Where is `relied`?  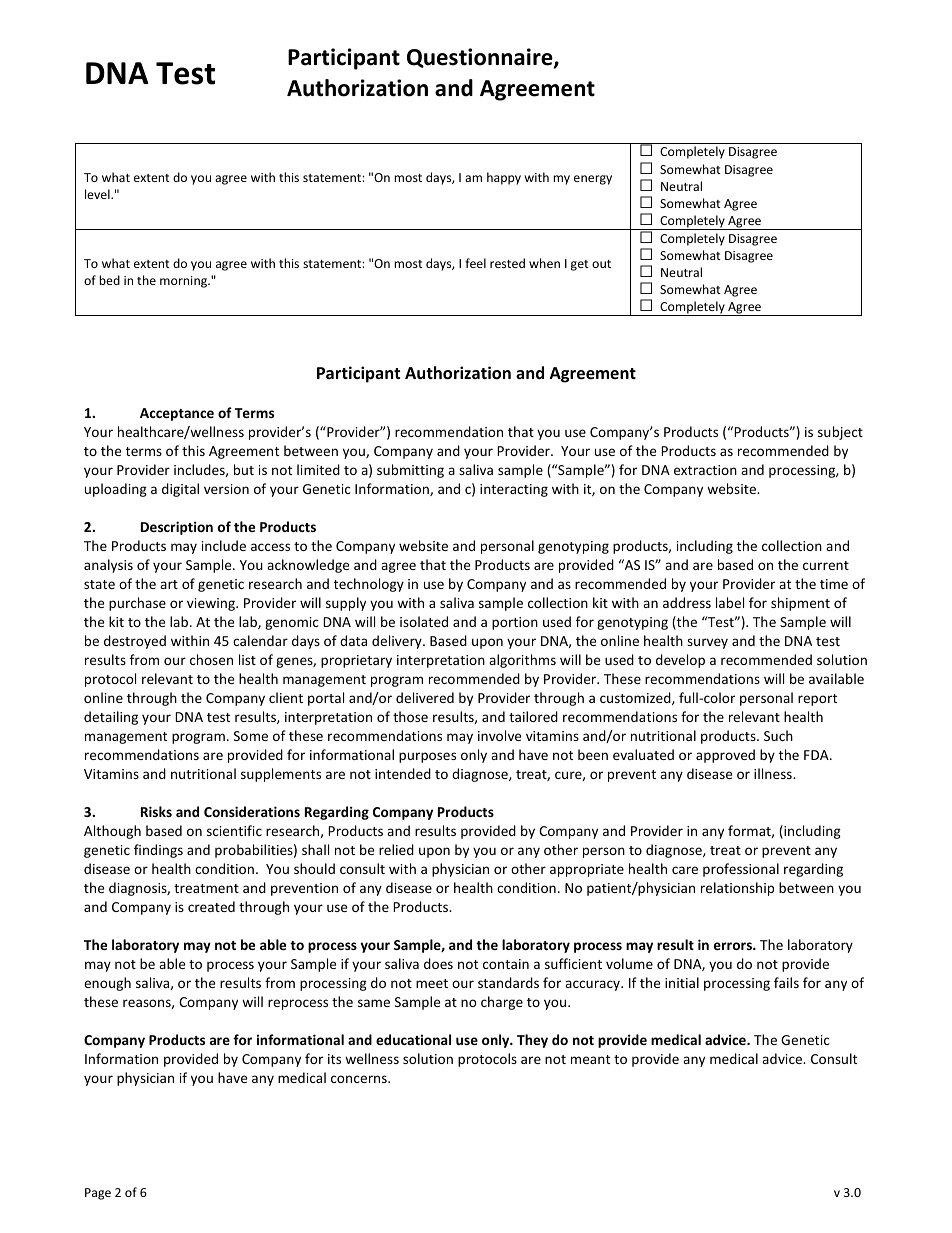 relied is located at coordinates (396, 849).
